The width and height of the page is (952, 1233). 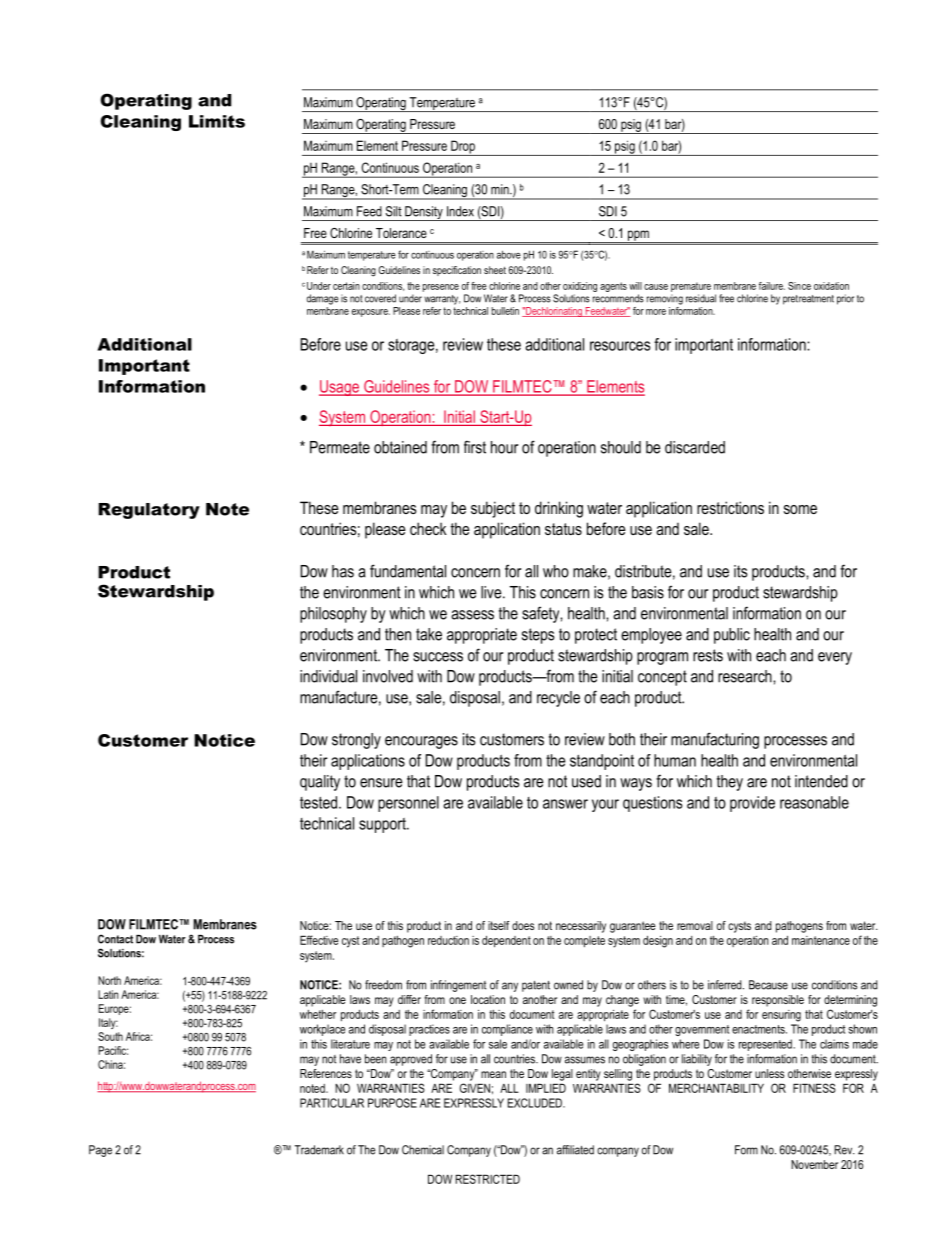 What do you see at coordinates (320, 802) in the page?
I see `tested` at bounding box center [320, 802].
